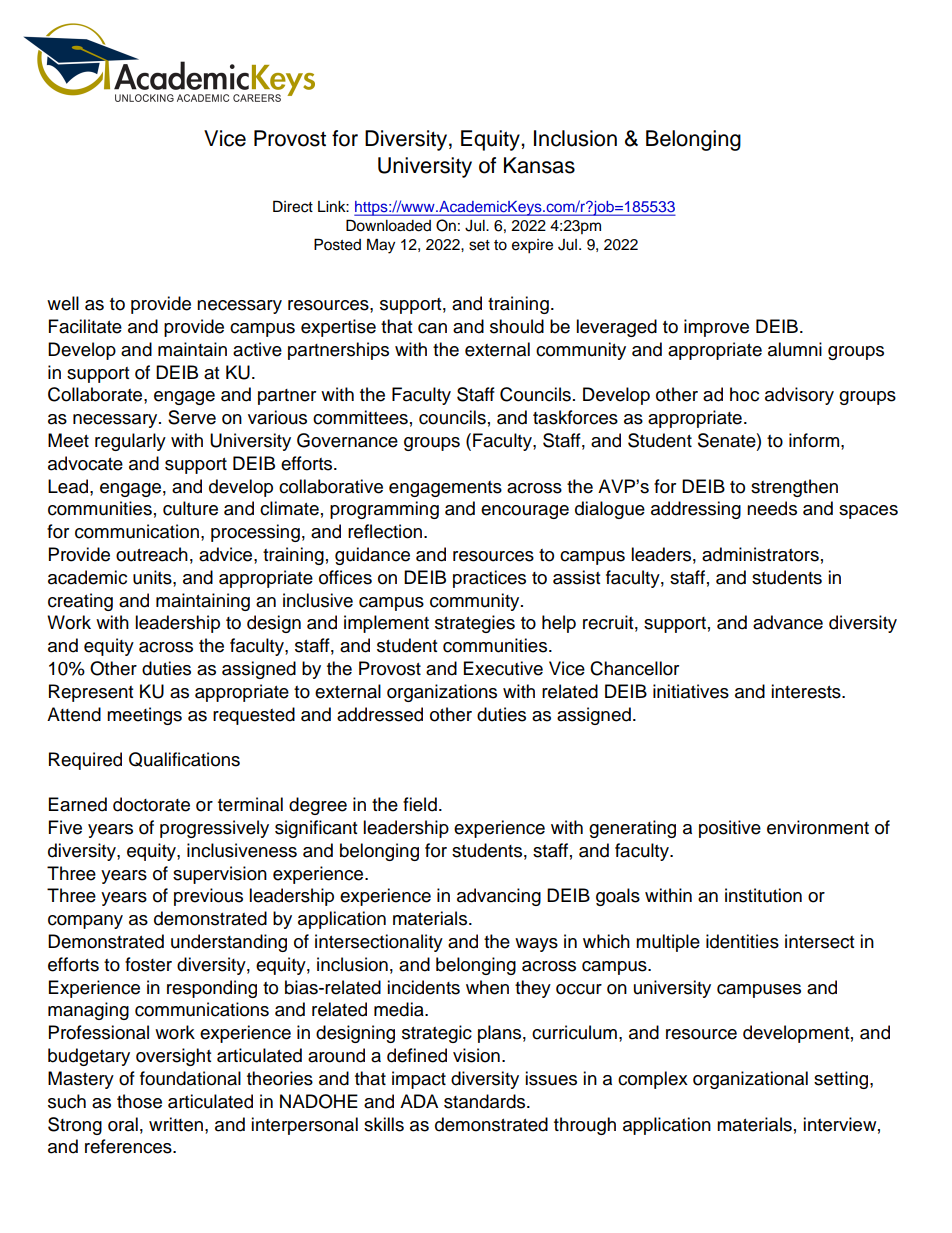  I want to click on improve, so click(716, 328).
